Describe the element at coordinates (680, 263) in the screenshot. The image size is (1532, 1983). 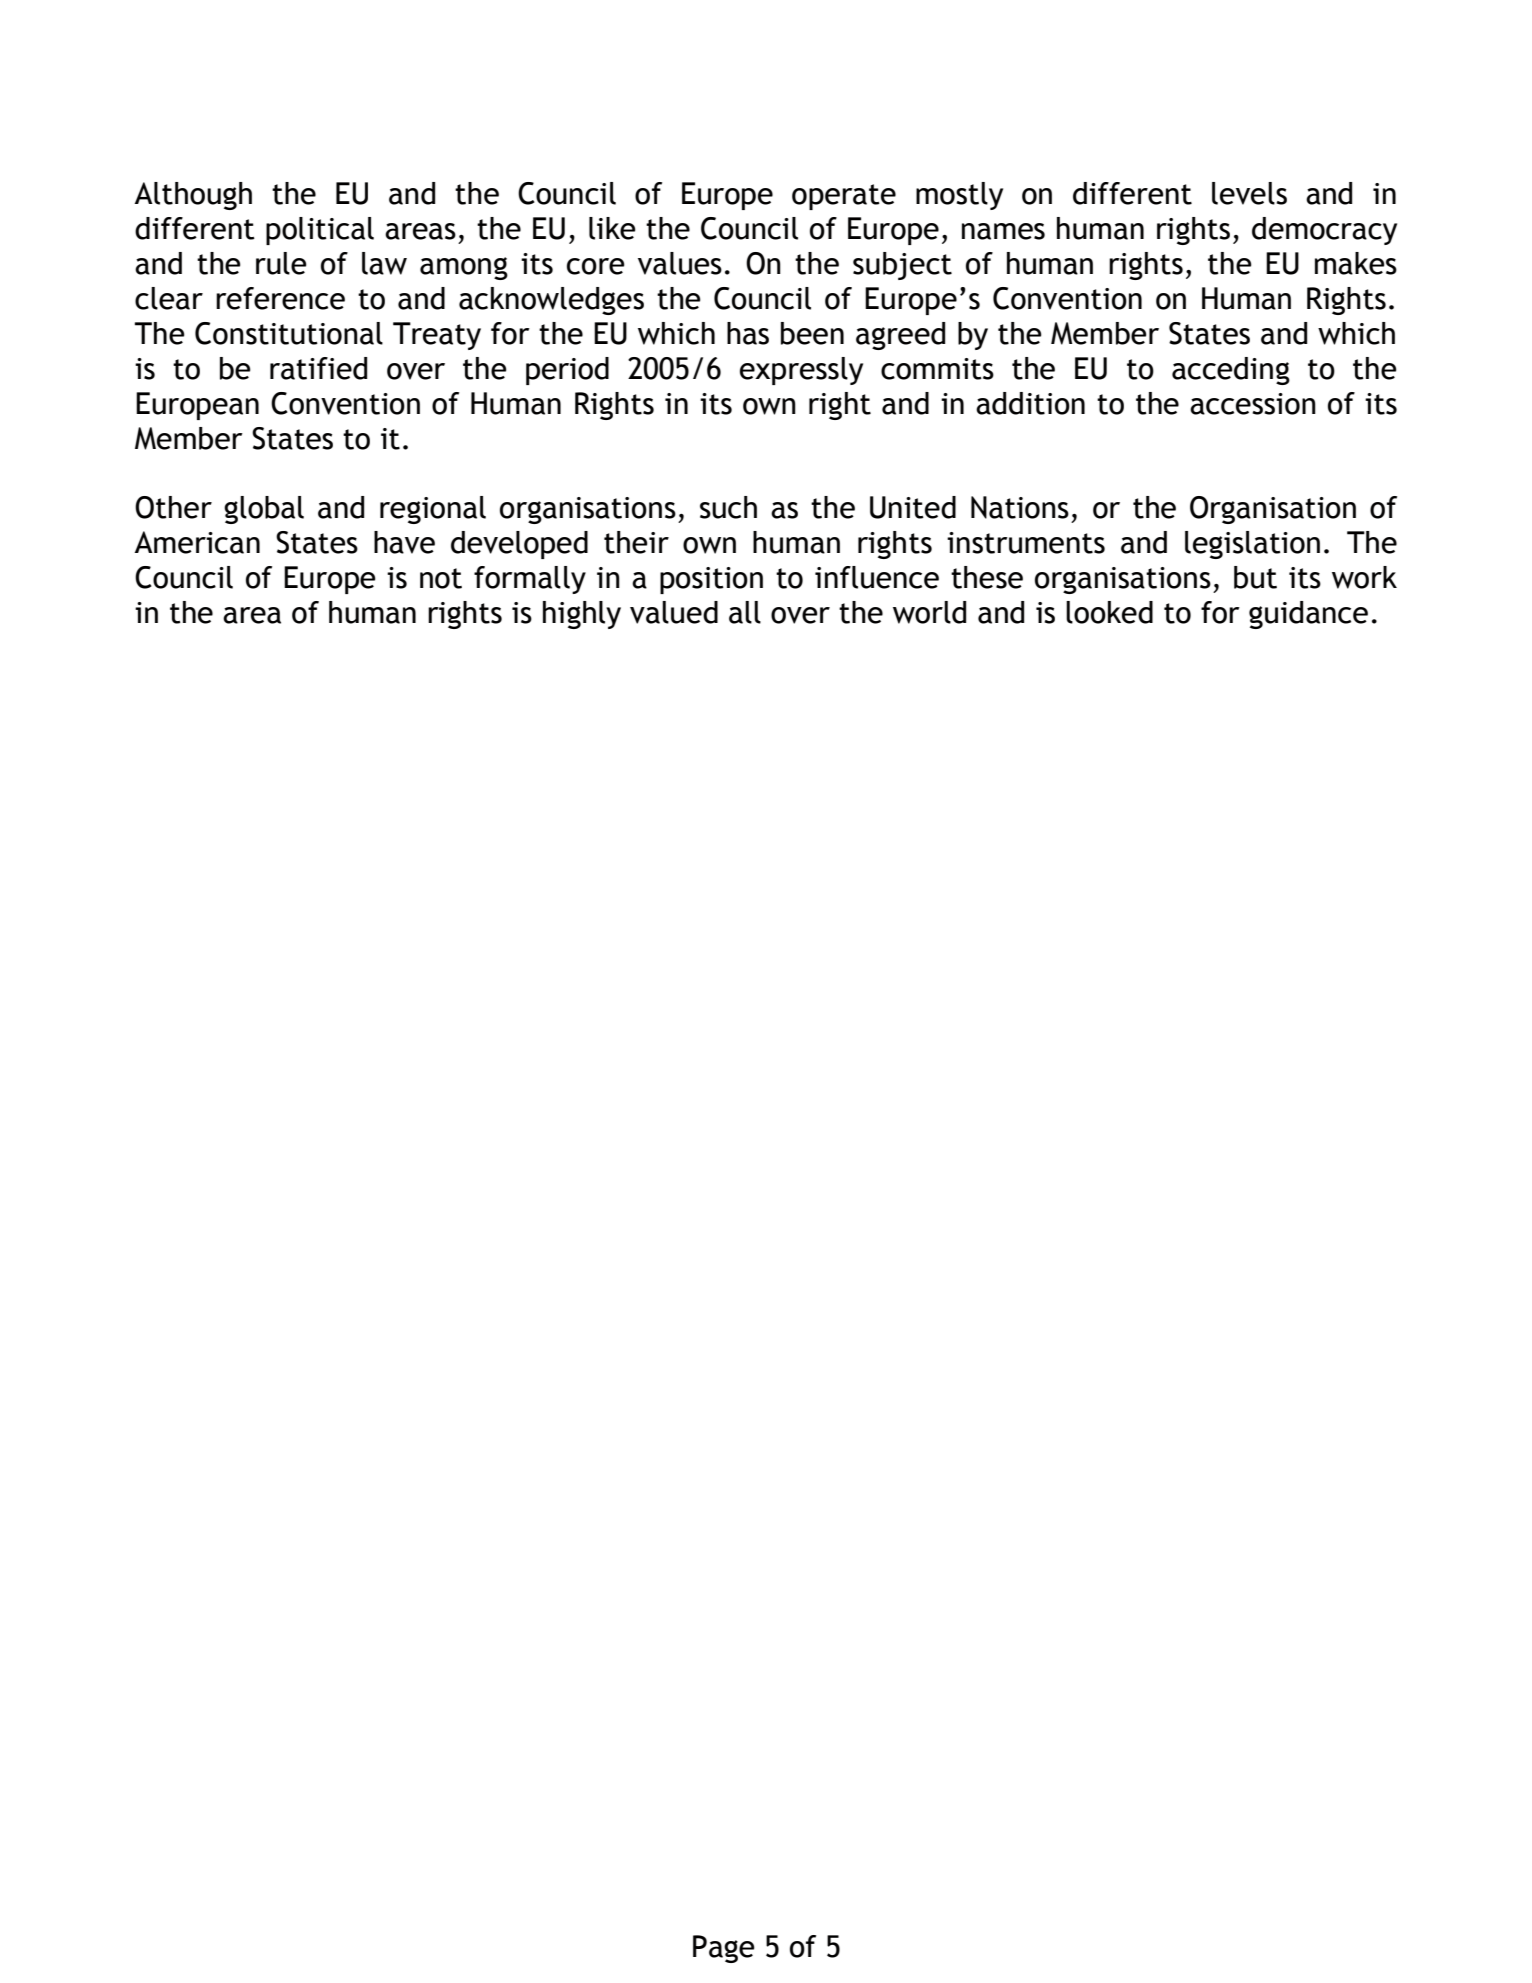
I see `values` at that location.
